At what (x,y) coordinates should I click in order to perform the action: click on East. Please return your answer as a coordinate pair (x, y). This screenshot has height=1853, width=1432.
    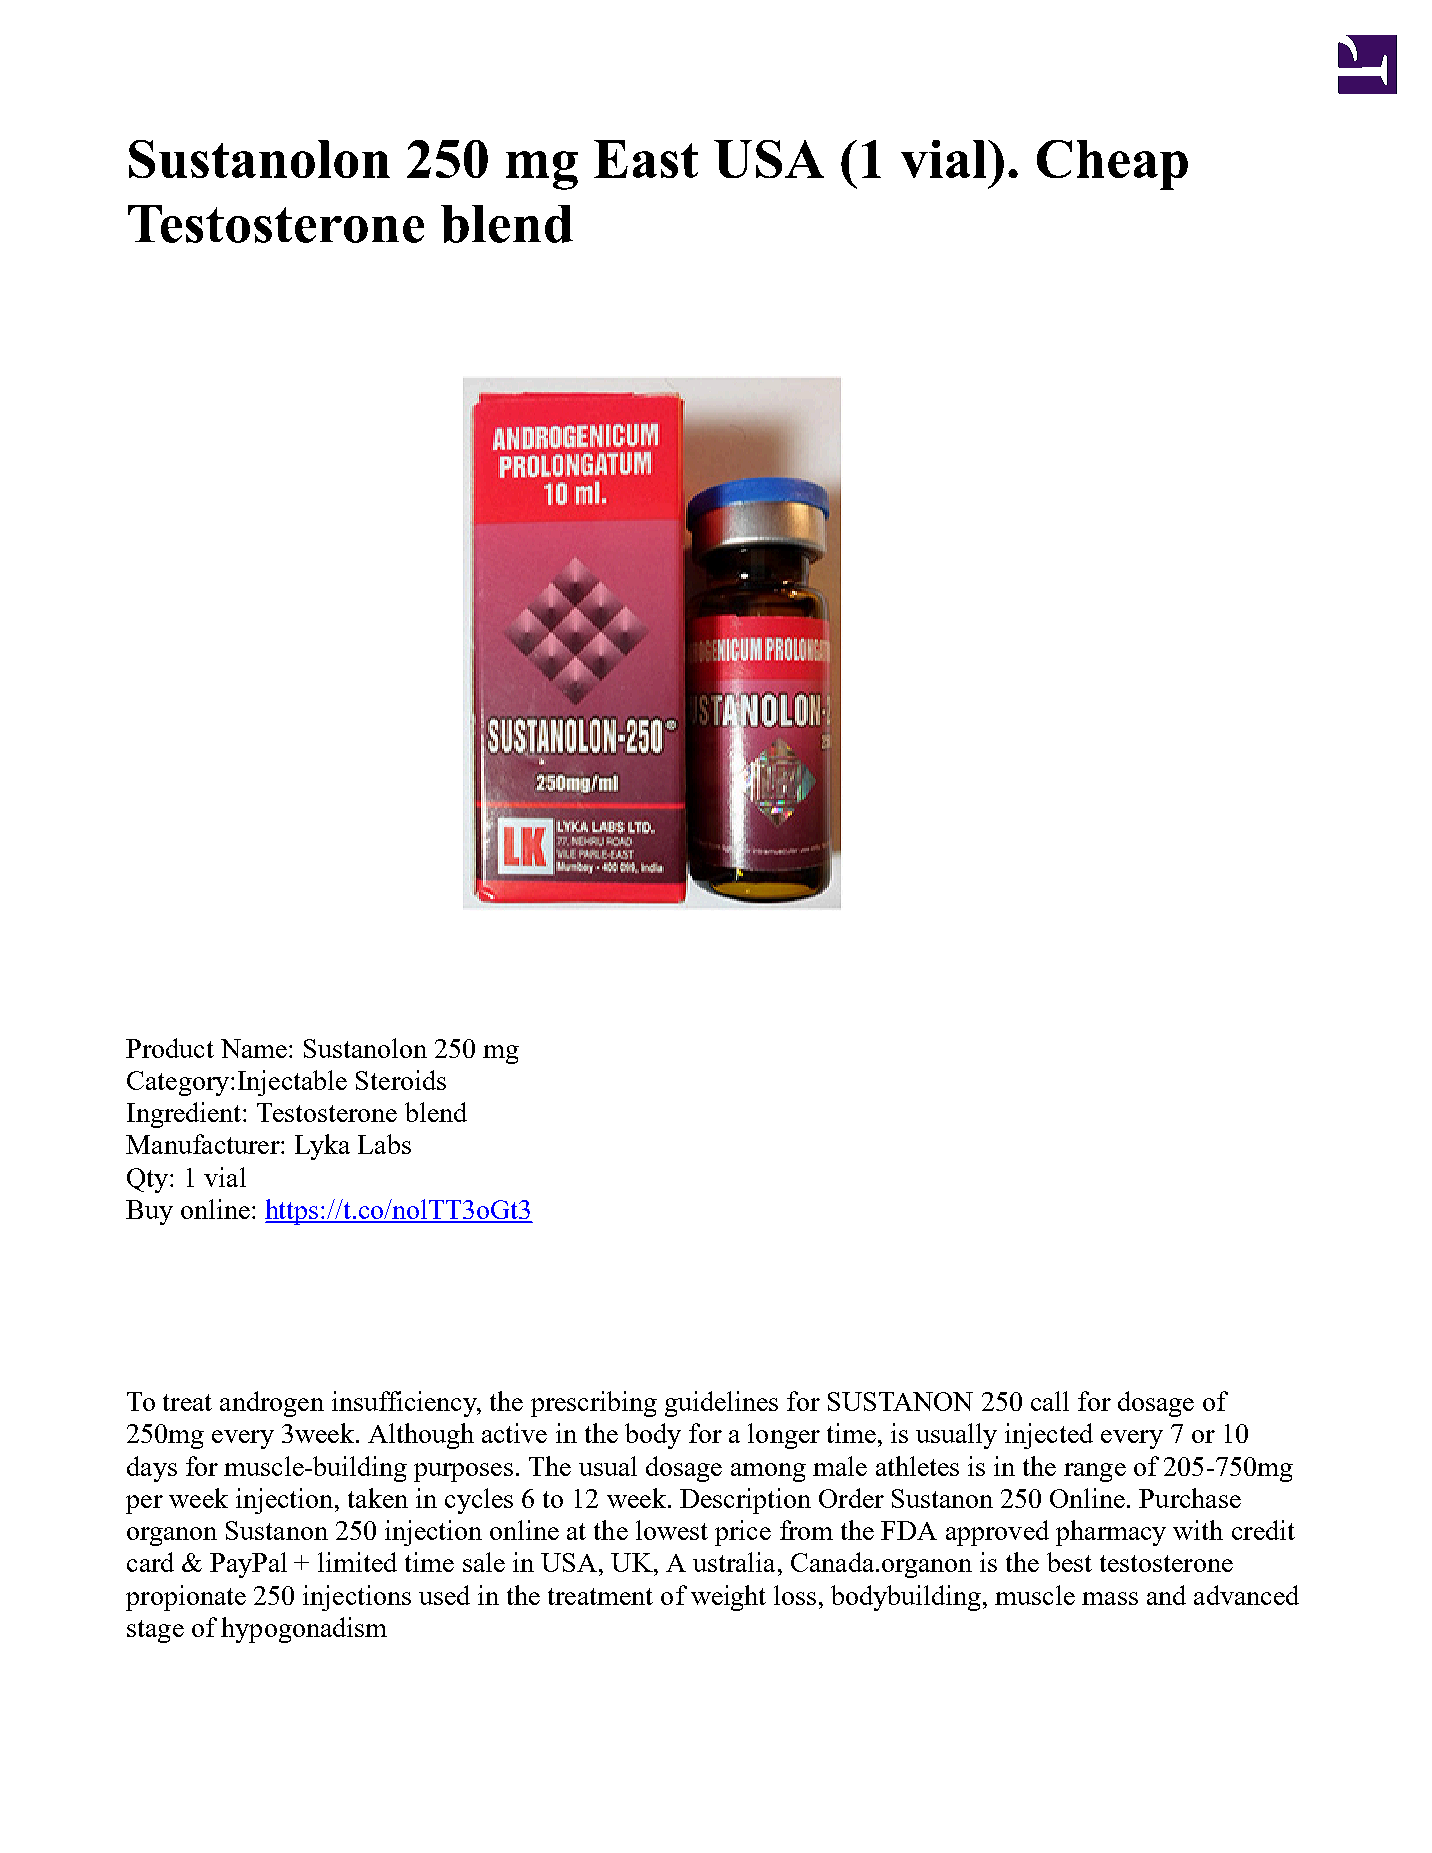
    Looking at the image, I should click on (646, 159).
